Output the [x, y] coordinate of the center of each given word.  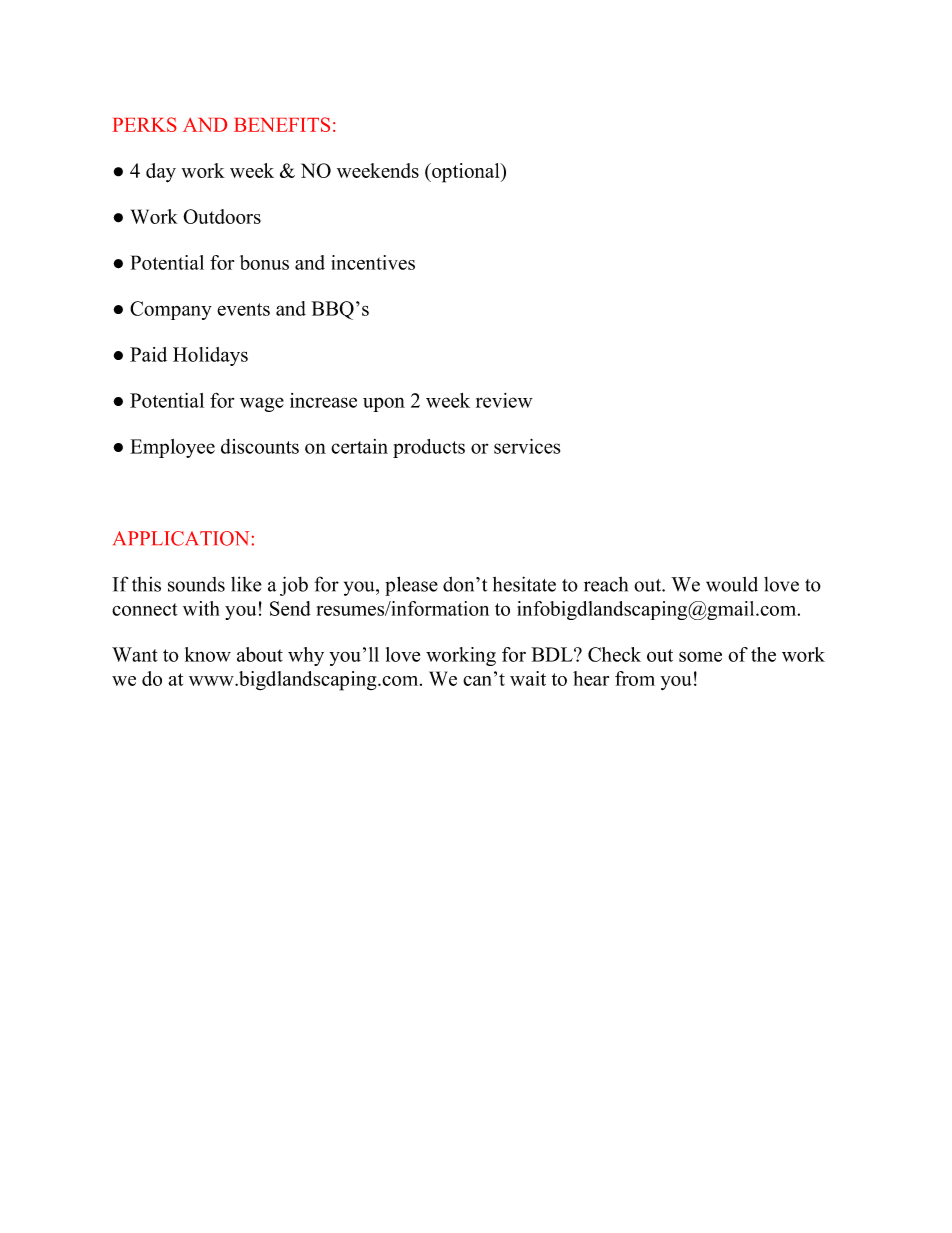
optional [466, 173]
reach [606, 584]
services [527, 446]
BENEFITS [282, 124]
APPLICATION [181, 538]
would [732, 584]
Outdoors [222, 216]
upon [384, 404]
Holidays [210, 356]
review [504, 400]
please [411, 586]
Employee [172, 448]
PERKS [144, 124]
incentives [373, 262]
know [208, 654]
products [429, 448]
